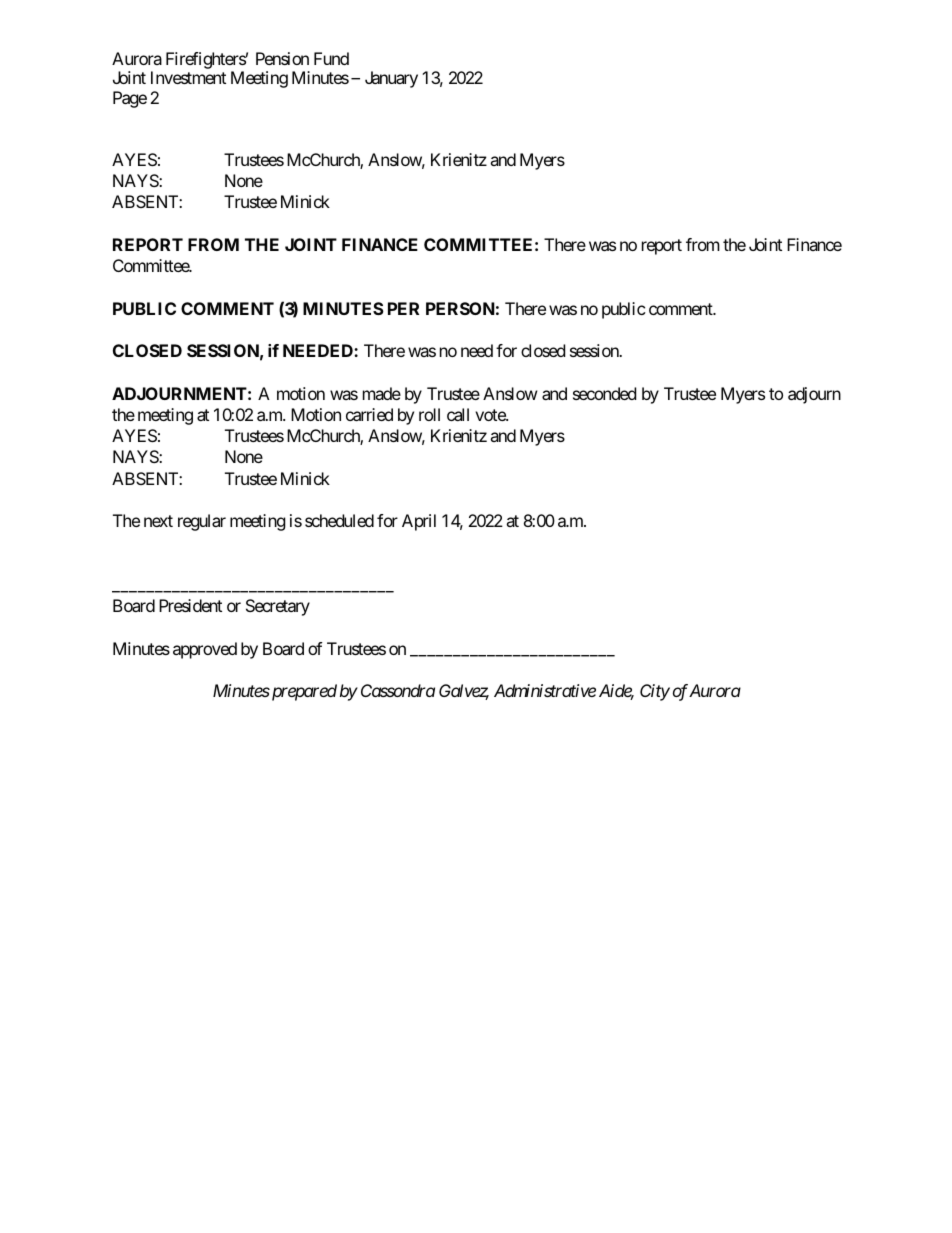  I want to click on prepared, so click(303, 692).
